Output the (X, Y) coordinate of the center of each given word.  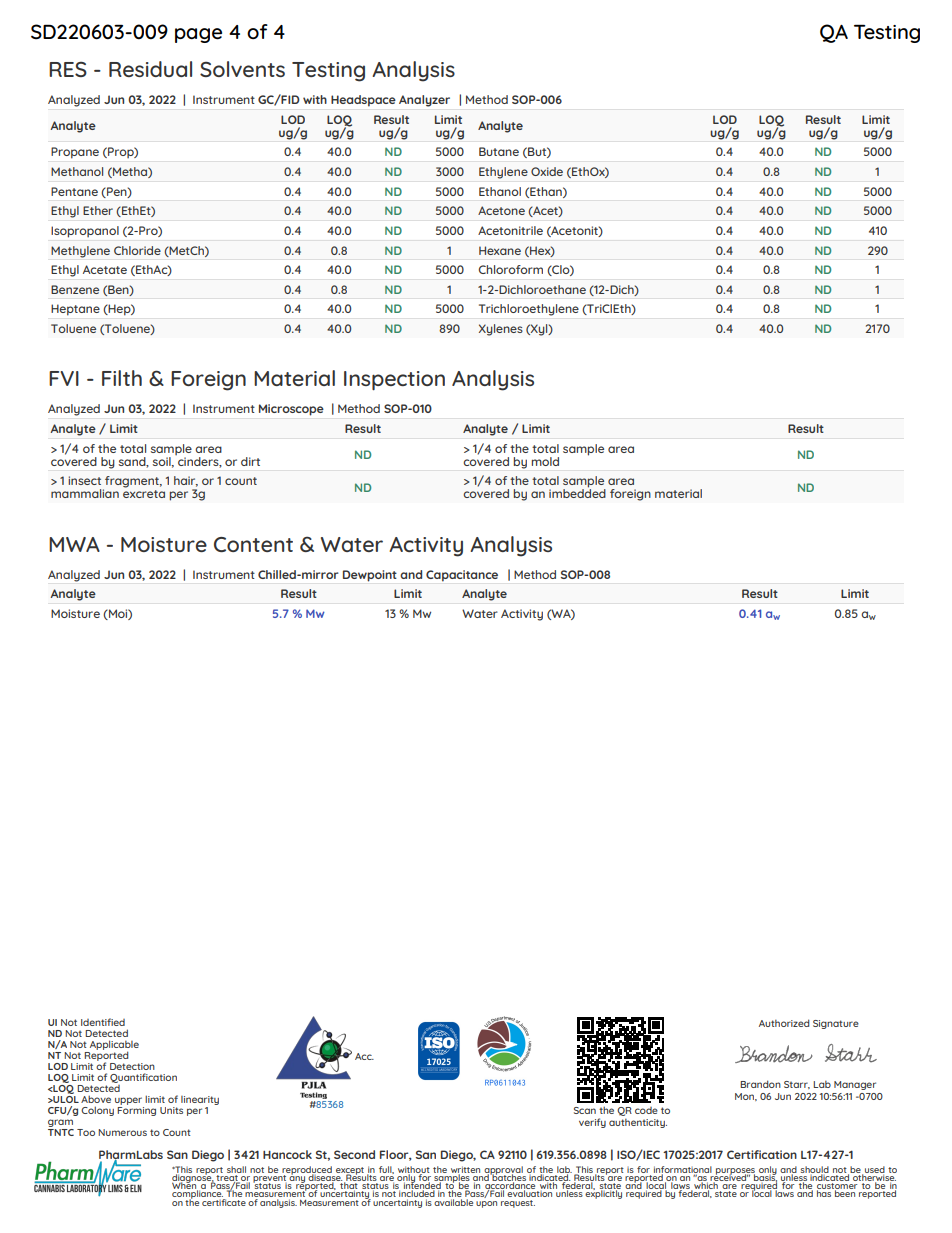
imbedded (577, 492)
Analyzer (424, 101)
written (465, 1170)
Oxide (547, 171)
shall (236, 1169)
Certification (762, 1154)
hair (186, 481)
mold (545, 461)
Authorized (784, 1023)
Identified (103, 1022)
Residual (150, 69)
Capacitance (462, 576)
